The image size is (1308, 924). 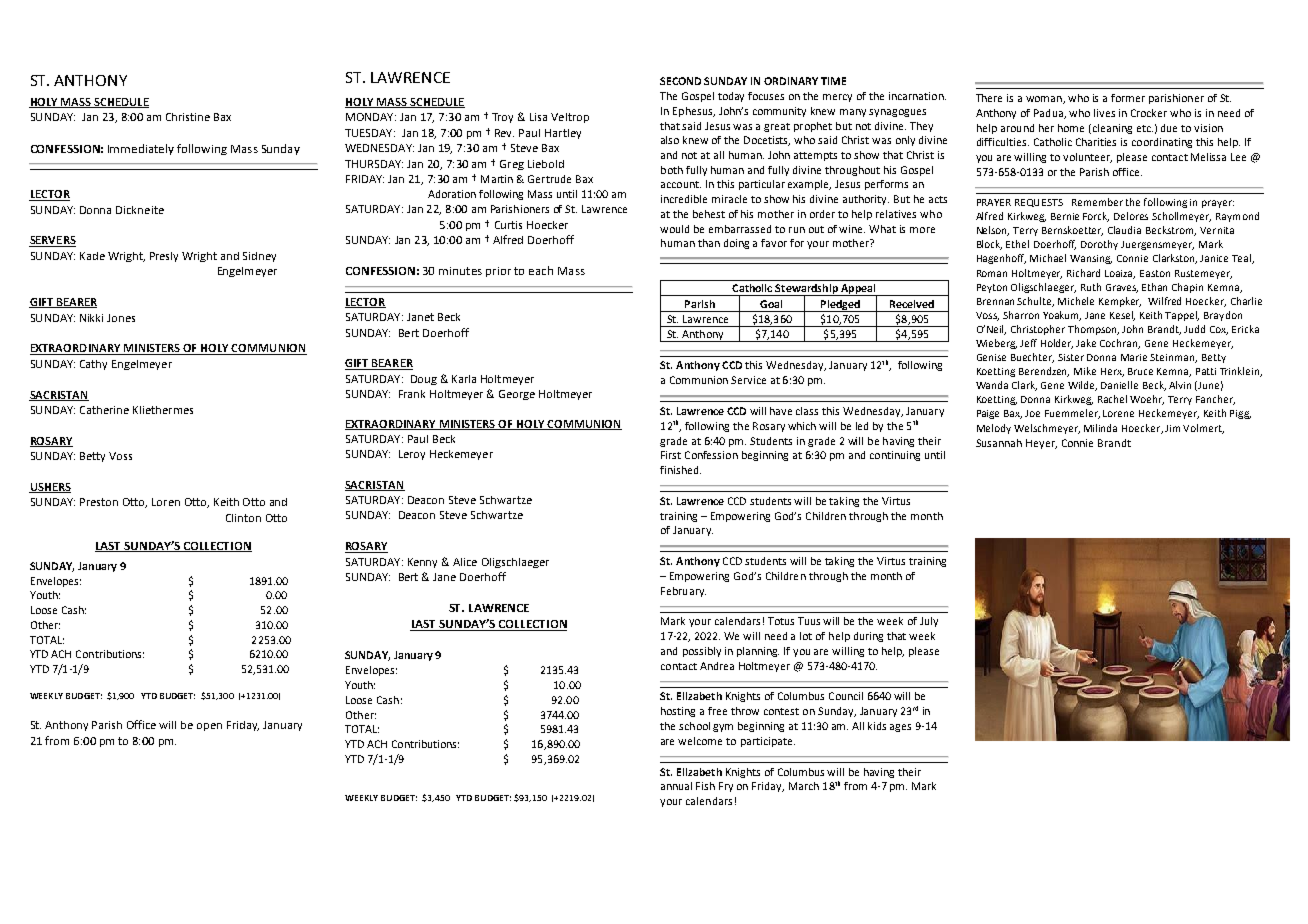 What do you see at coordinates (141, 149) in the screenshot?
I see `Immediately` at bounding box center [141, 149].
